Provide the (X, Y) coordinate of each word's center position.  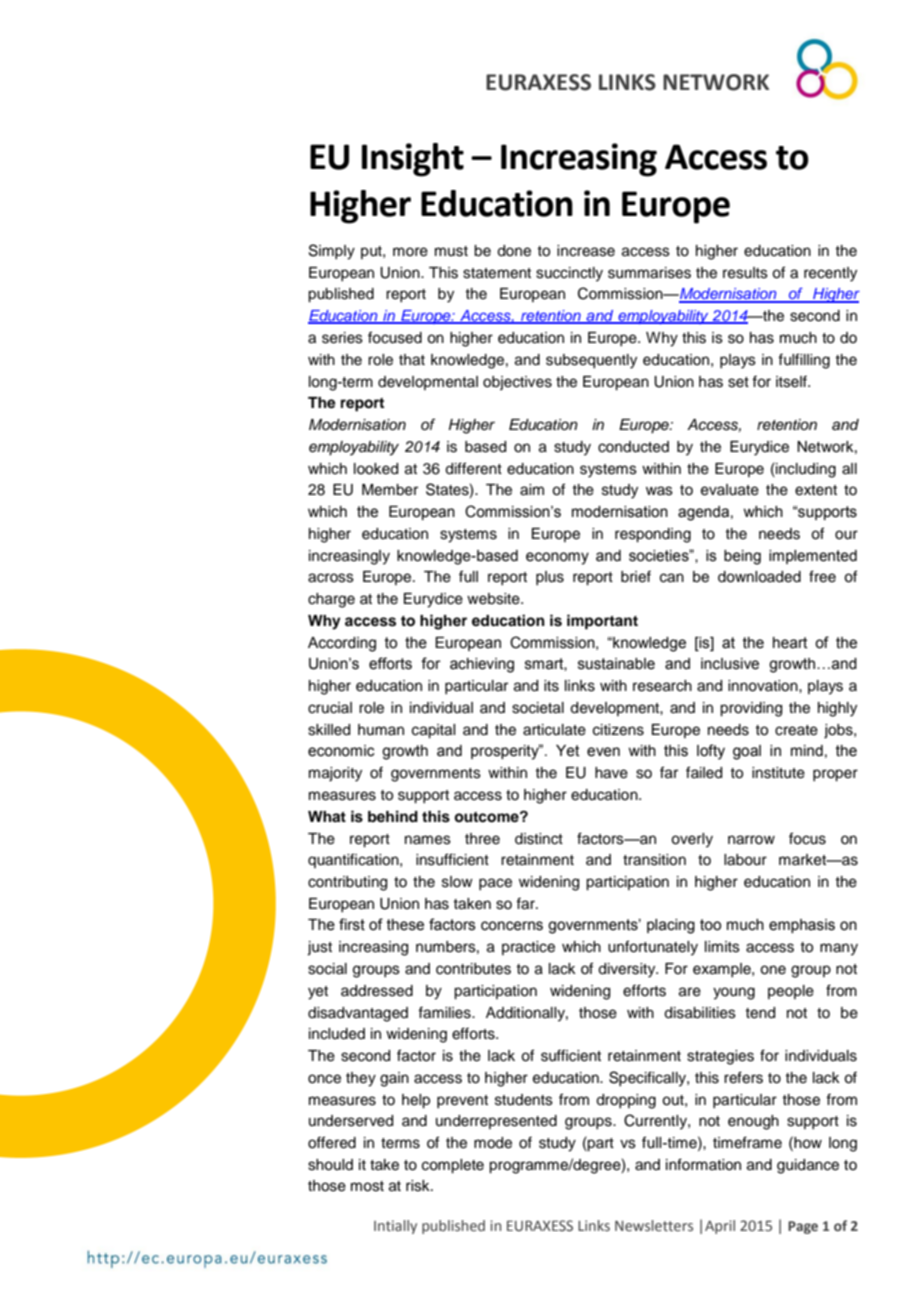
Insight (413, 160)
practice (528, 948)
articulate (554, 730)
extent (816, 490)
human (381, 729)
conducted (633, 447)
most (367, 1186)
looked (376, 469)
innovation (764, 686)
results (745, 273)
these (405, 925)
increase (586, 251)
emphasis (802, 926)
